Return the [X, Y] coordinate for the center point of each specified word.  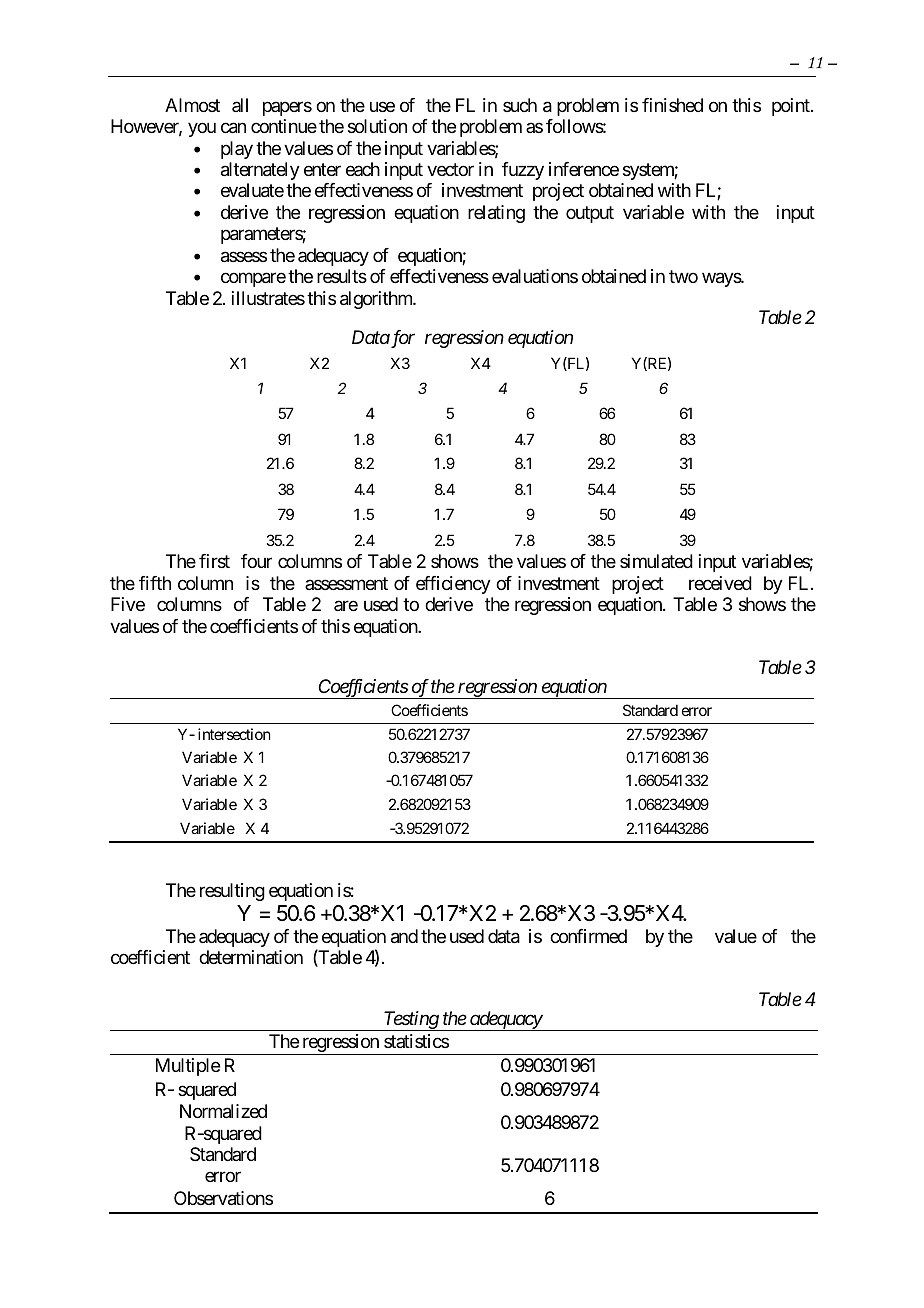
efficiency [453, 585]
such [520, 105]
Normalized [223, 1111]
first [214, 561]
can [233, 128]
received [720, 583]
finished [672, 105]
